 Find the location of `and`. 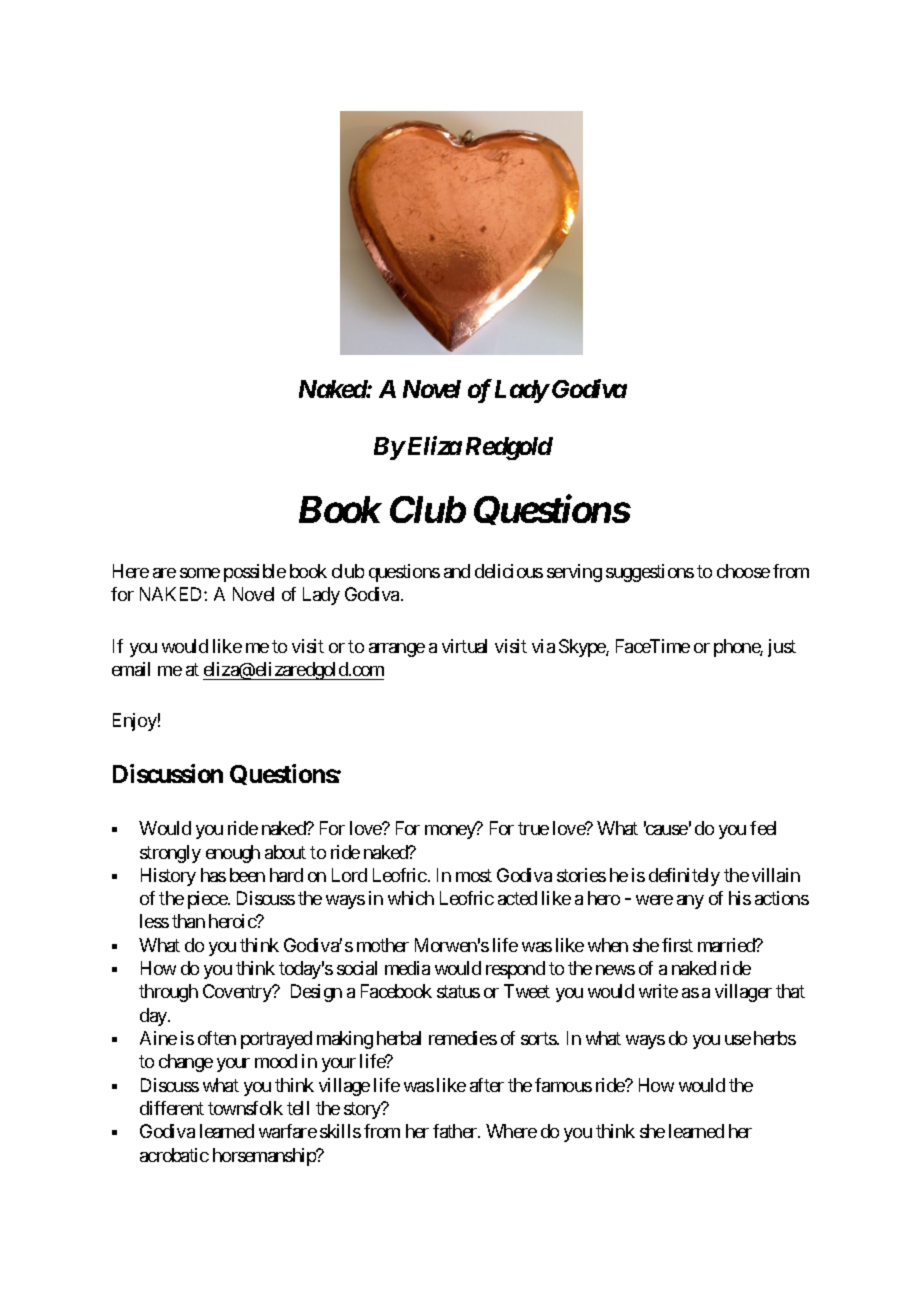

and is located at coordinates (457, 571).
